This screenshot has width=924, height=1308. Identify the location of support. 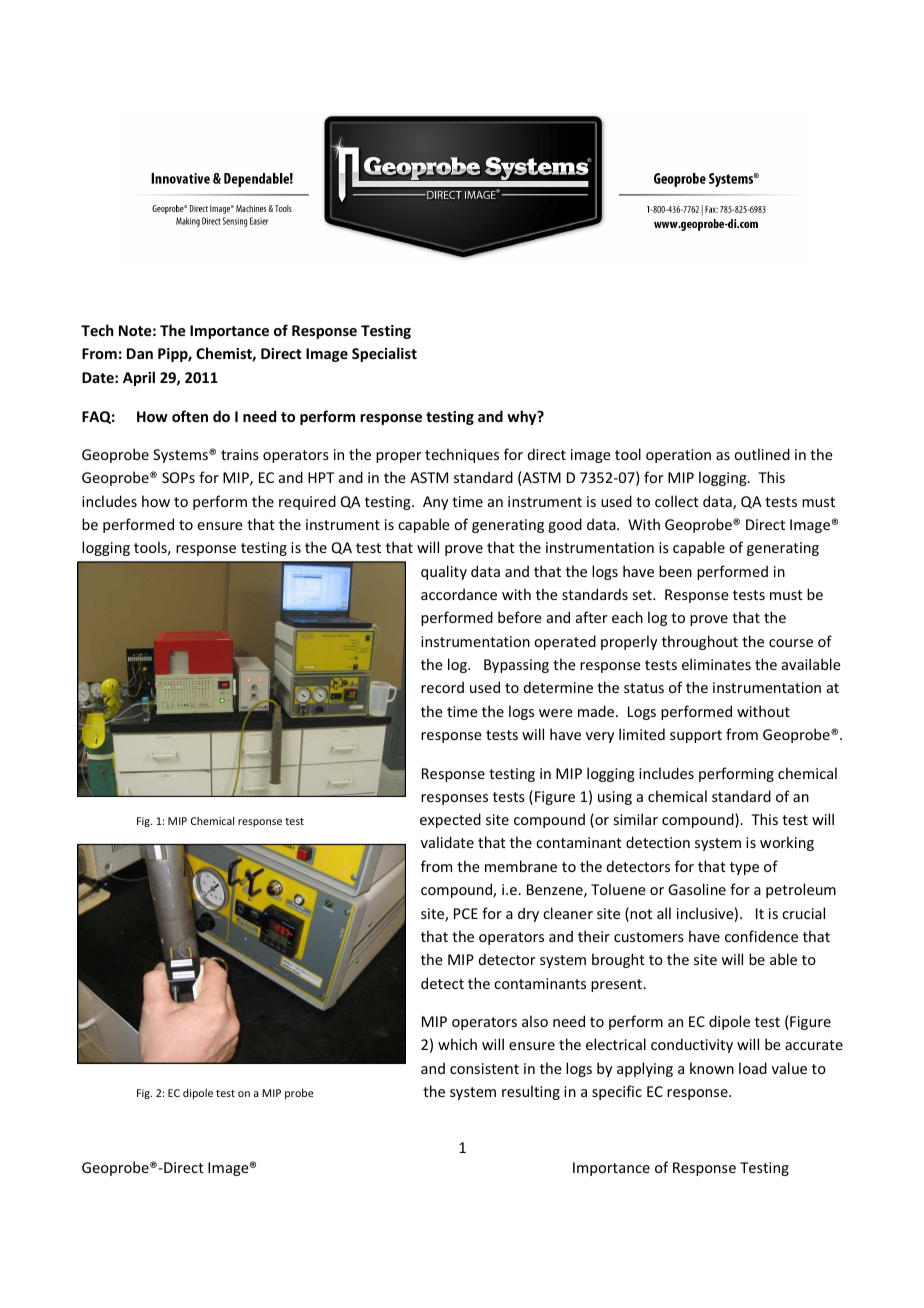
(696, 736).
